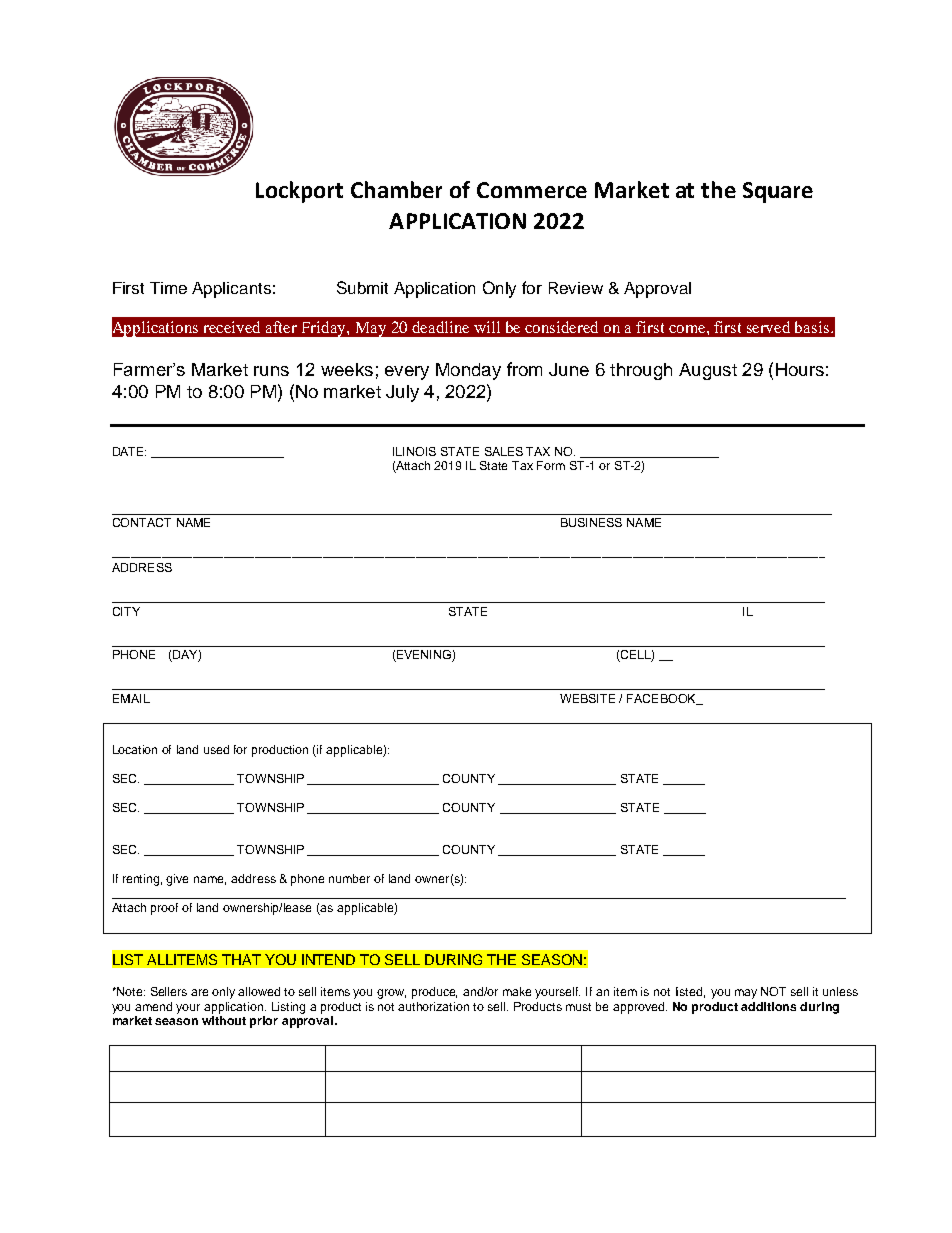 This screenshot has width=952, height=1233. What do you see at coordinates (168, 288) in the screenshot?
I see `Time` at bounding box center [168, 288].
